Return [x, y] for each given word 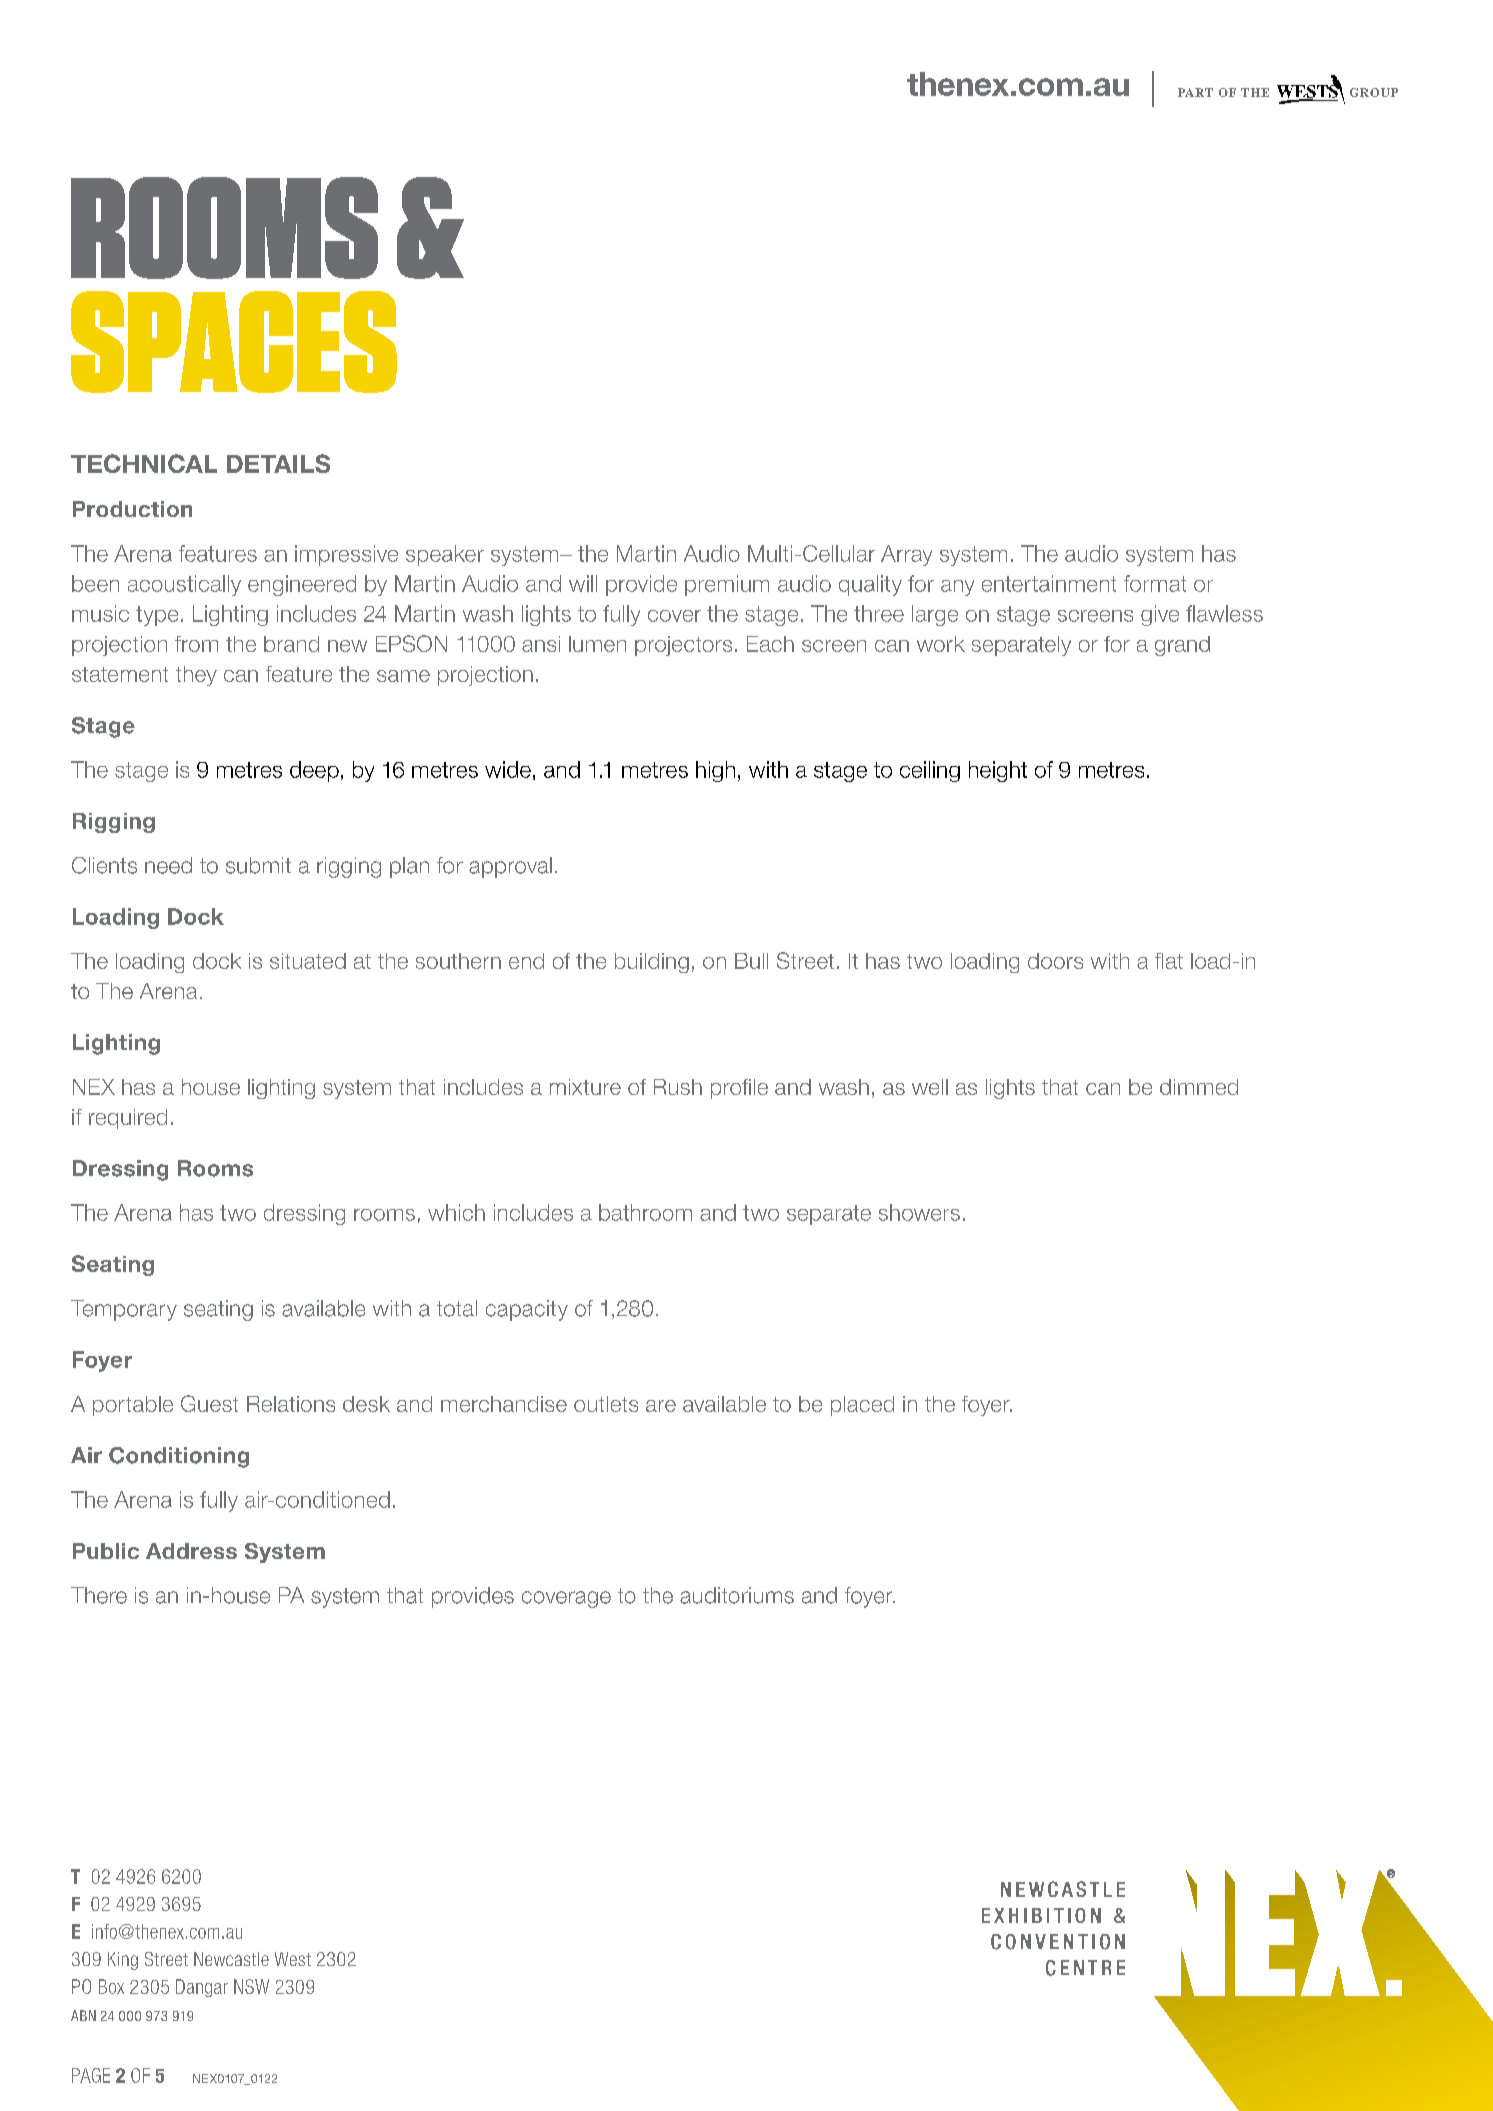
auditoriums [737, 1595]
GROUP [1374, 92]
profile [739, 1089]
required [128, 1119]
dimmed [1199, 1087]
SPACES [234, 342]
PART [1195, 92]
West [293, 1959]
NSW [251, 1986]
